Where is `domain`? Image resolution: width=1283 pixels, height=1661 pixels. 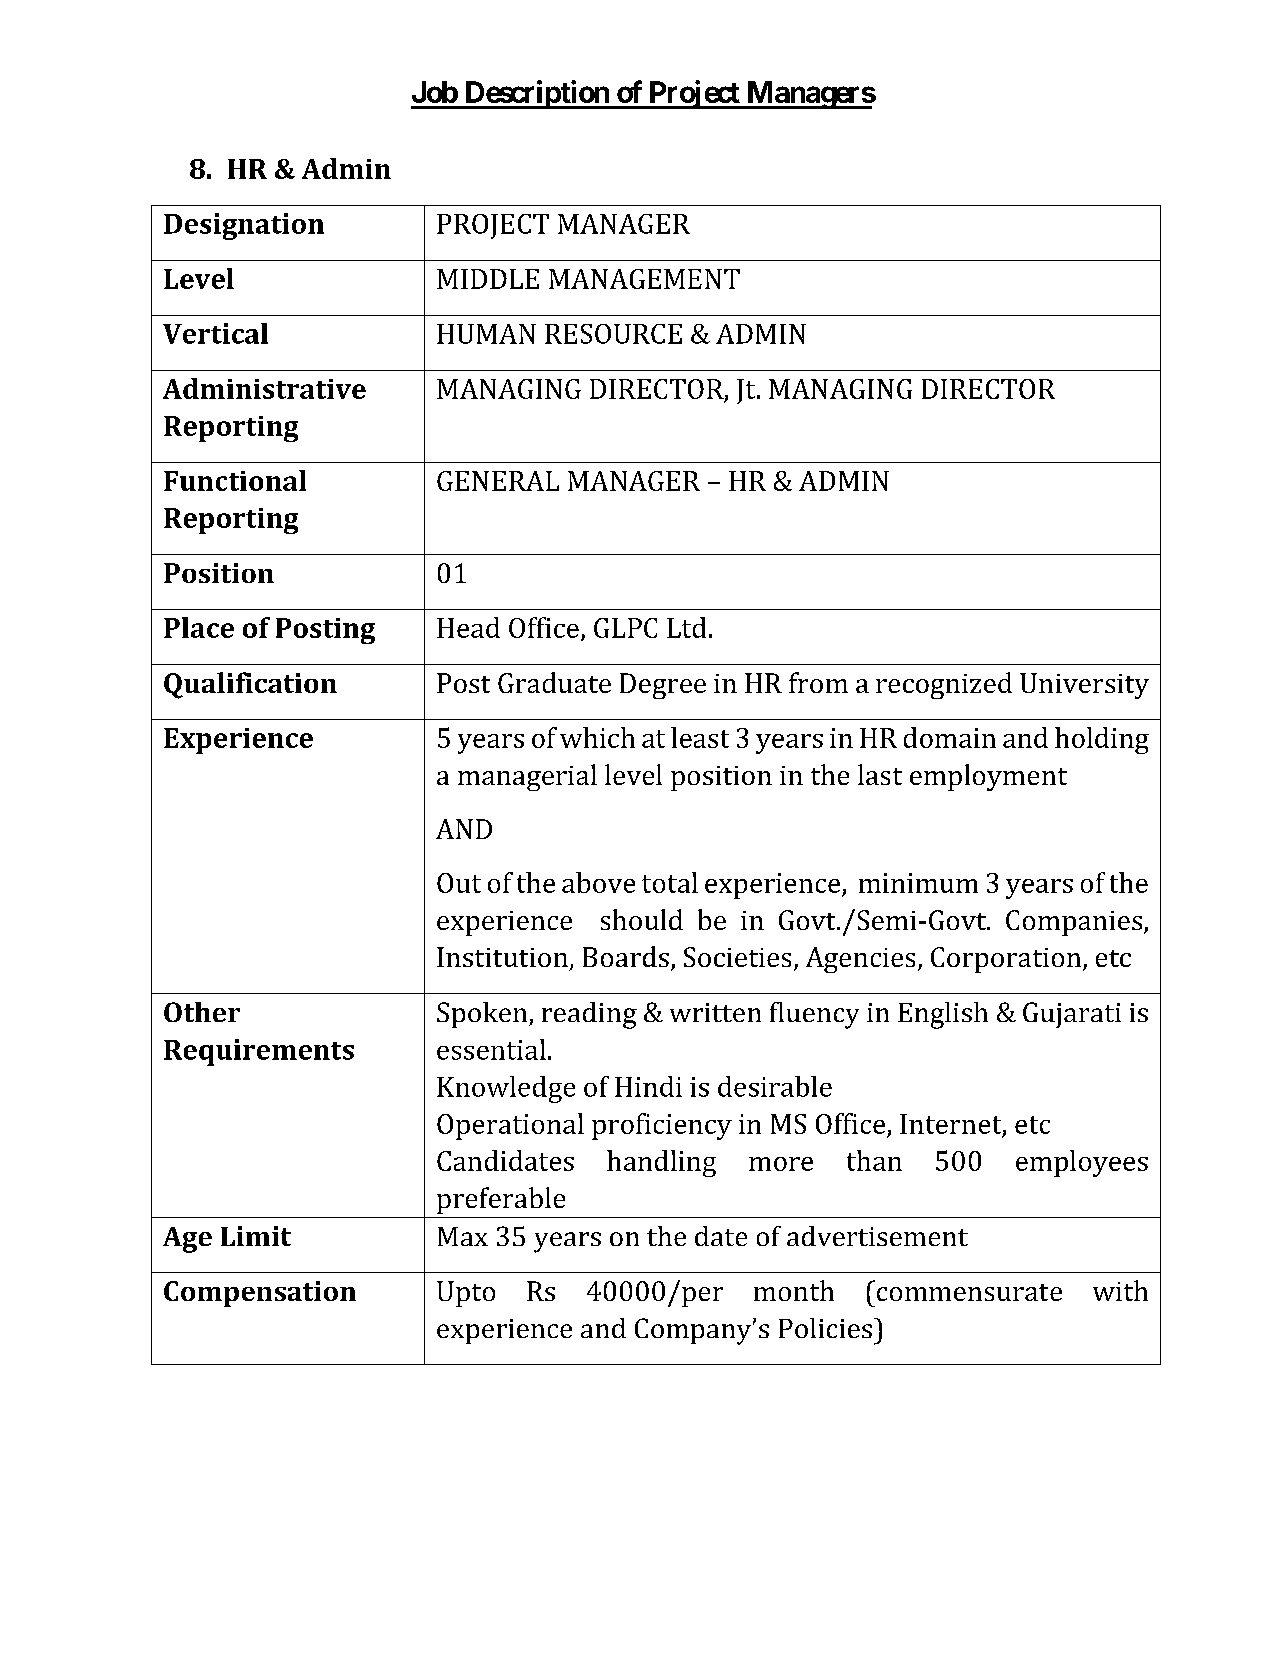
domain is located at coordinates (950, 737).
